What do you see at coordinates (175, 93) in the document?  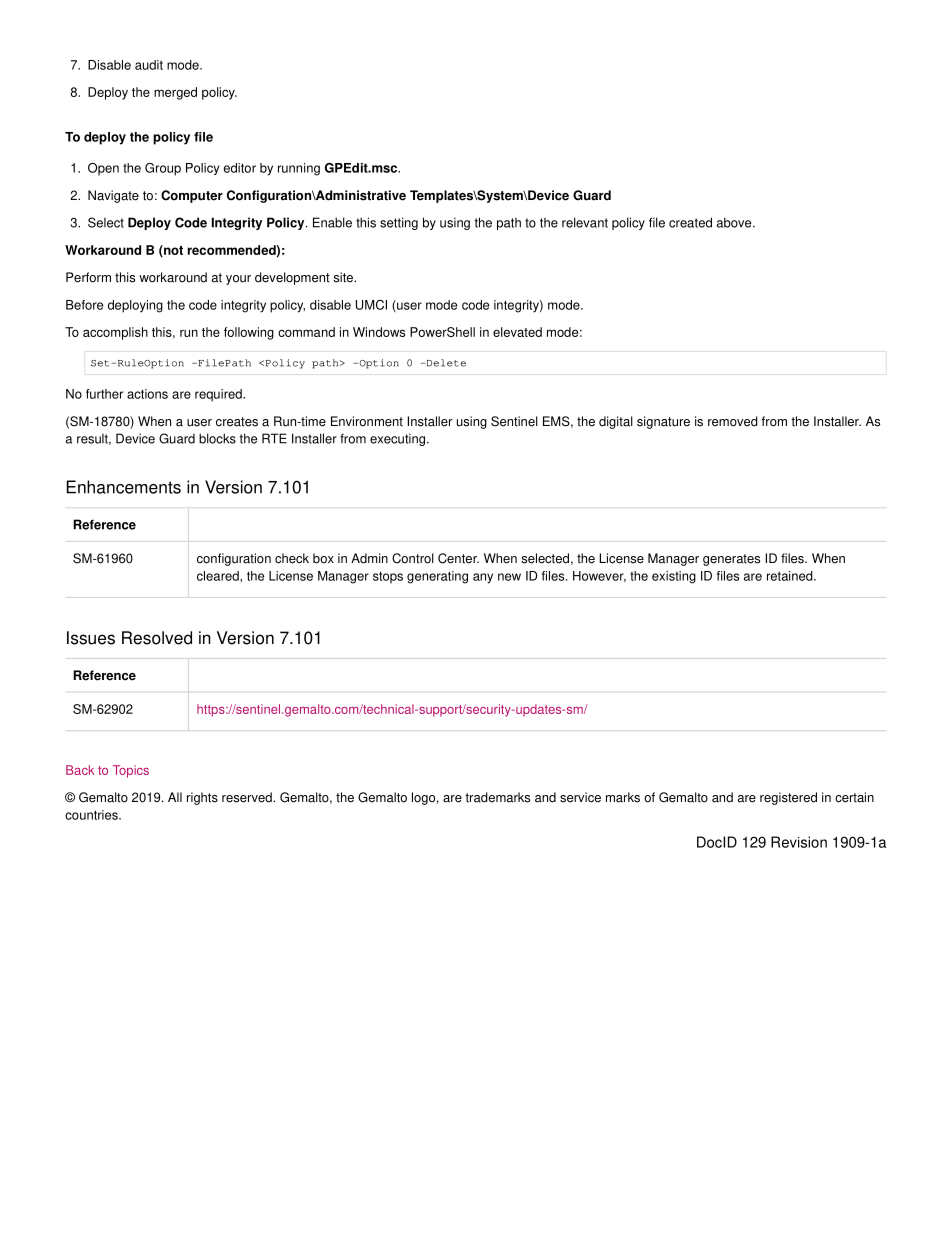 I see `merged` at bounding box center [175, 93].
